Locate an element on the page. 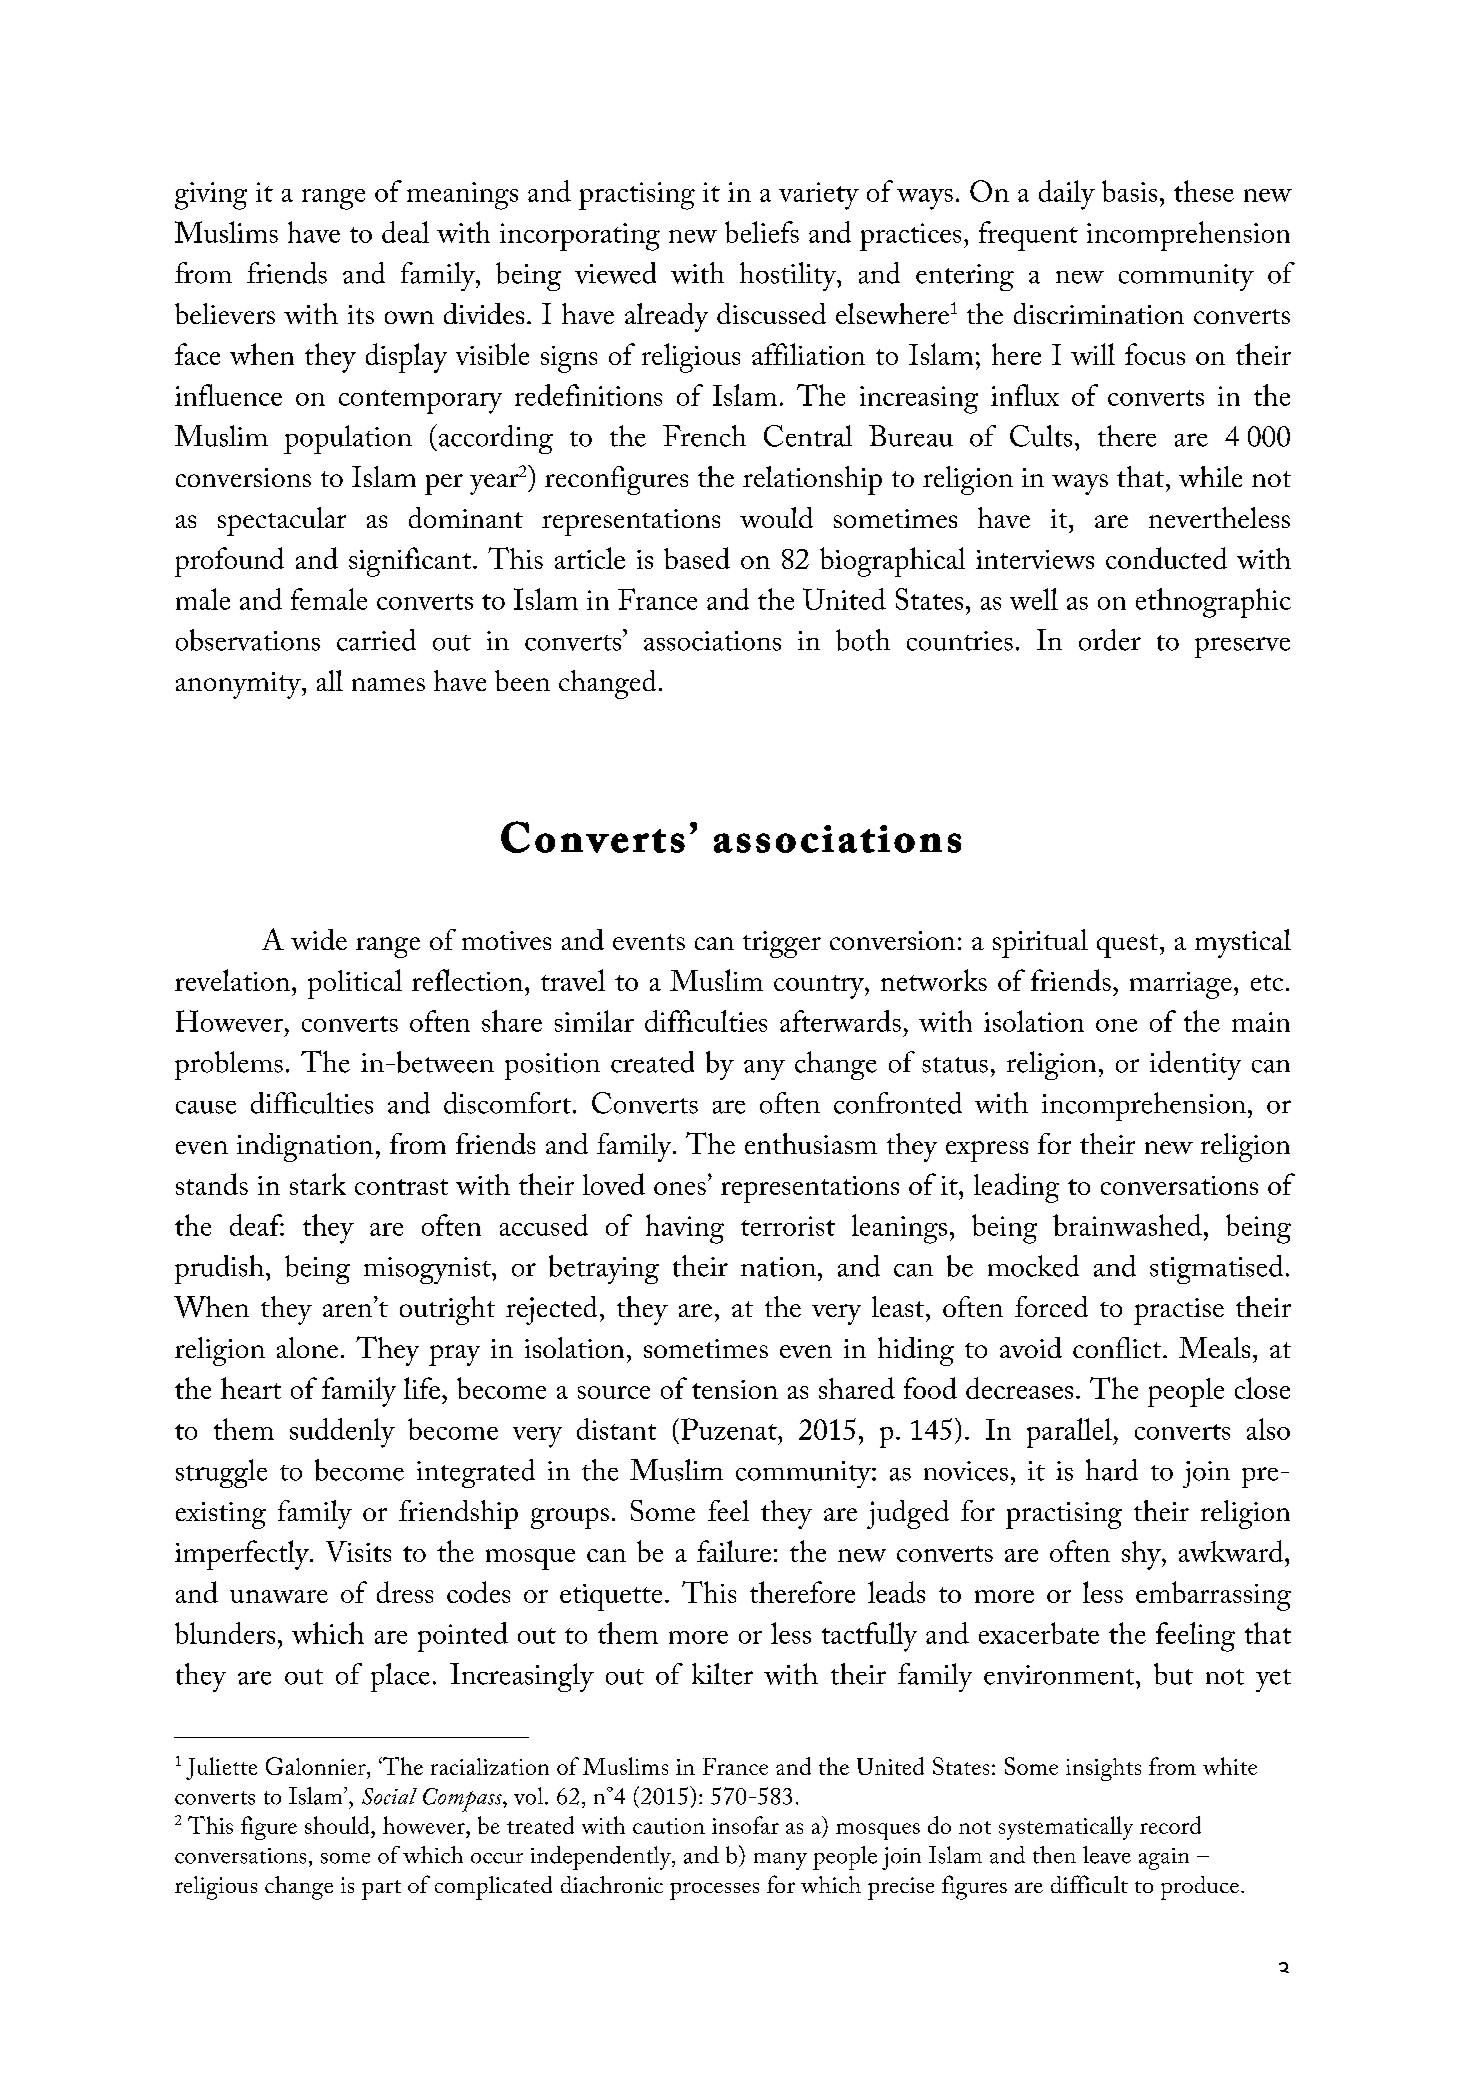 This page has width=1466, height=2074. again is located at coordinates (1164, 1859).
